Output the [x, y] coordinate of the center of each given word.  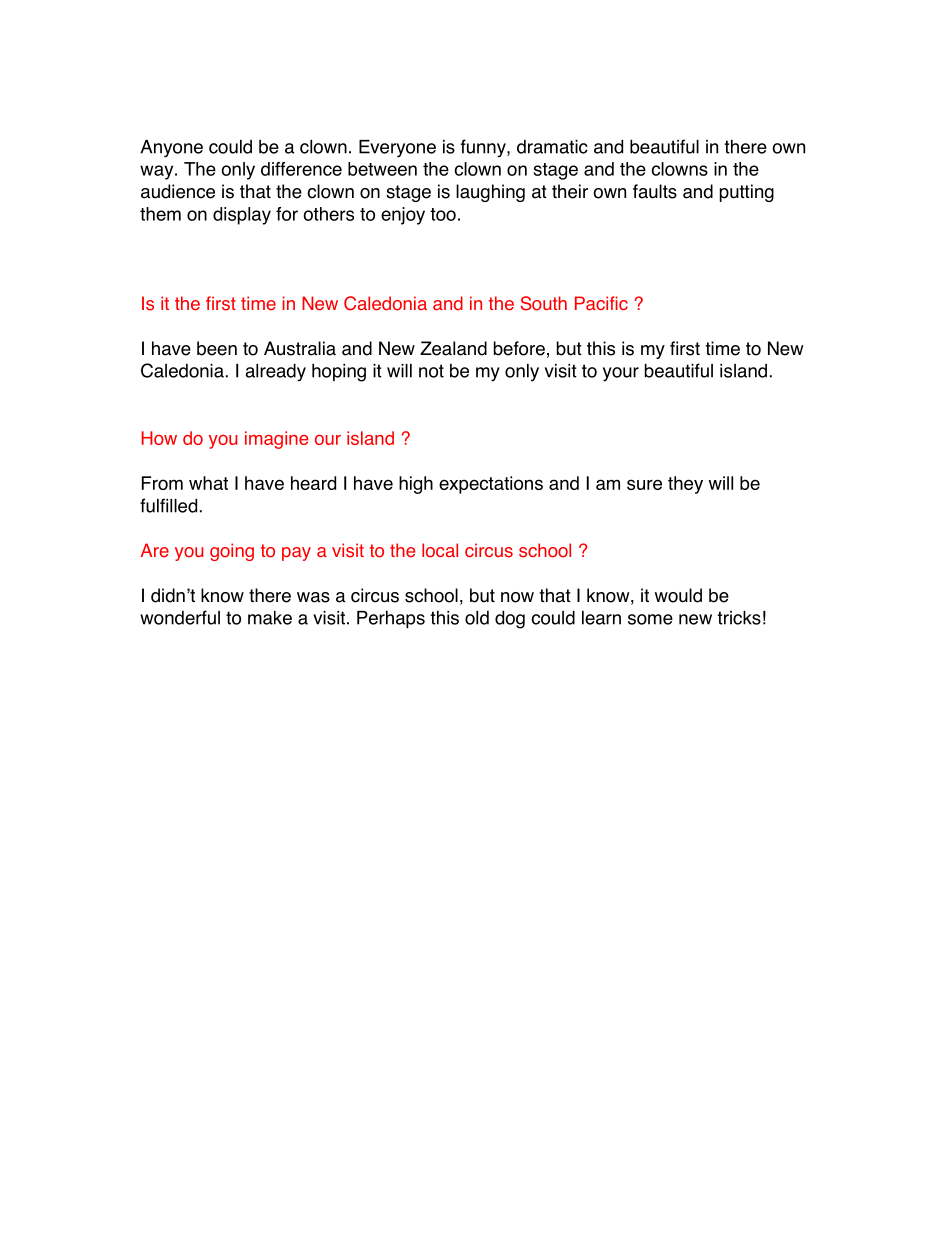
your [621, 374]
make [270, 618]
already [275, 372]
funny [484, 148]
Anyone [172, 149]
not [431, 371]
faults [655, 191]
